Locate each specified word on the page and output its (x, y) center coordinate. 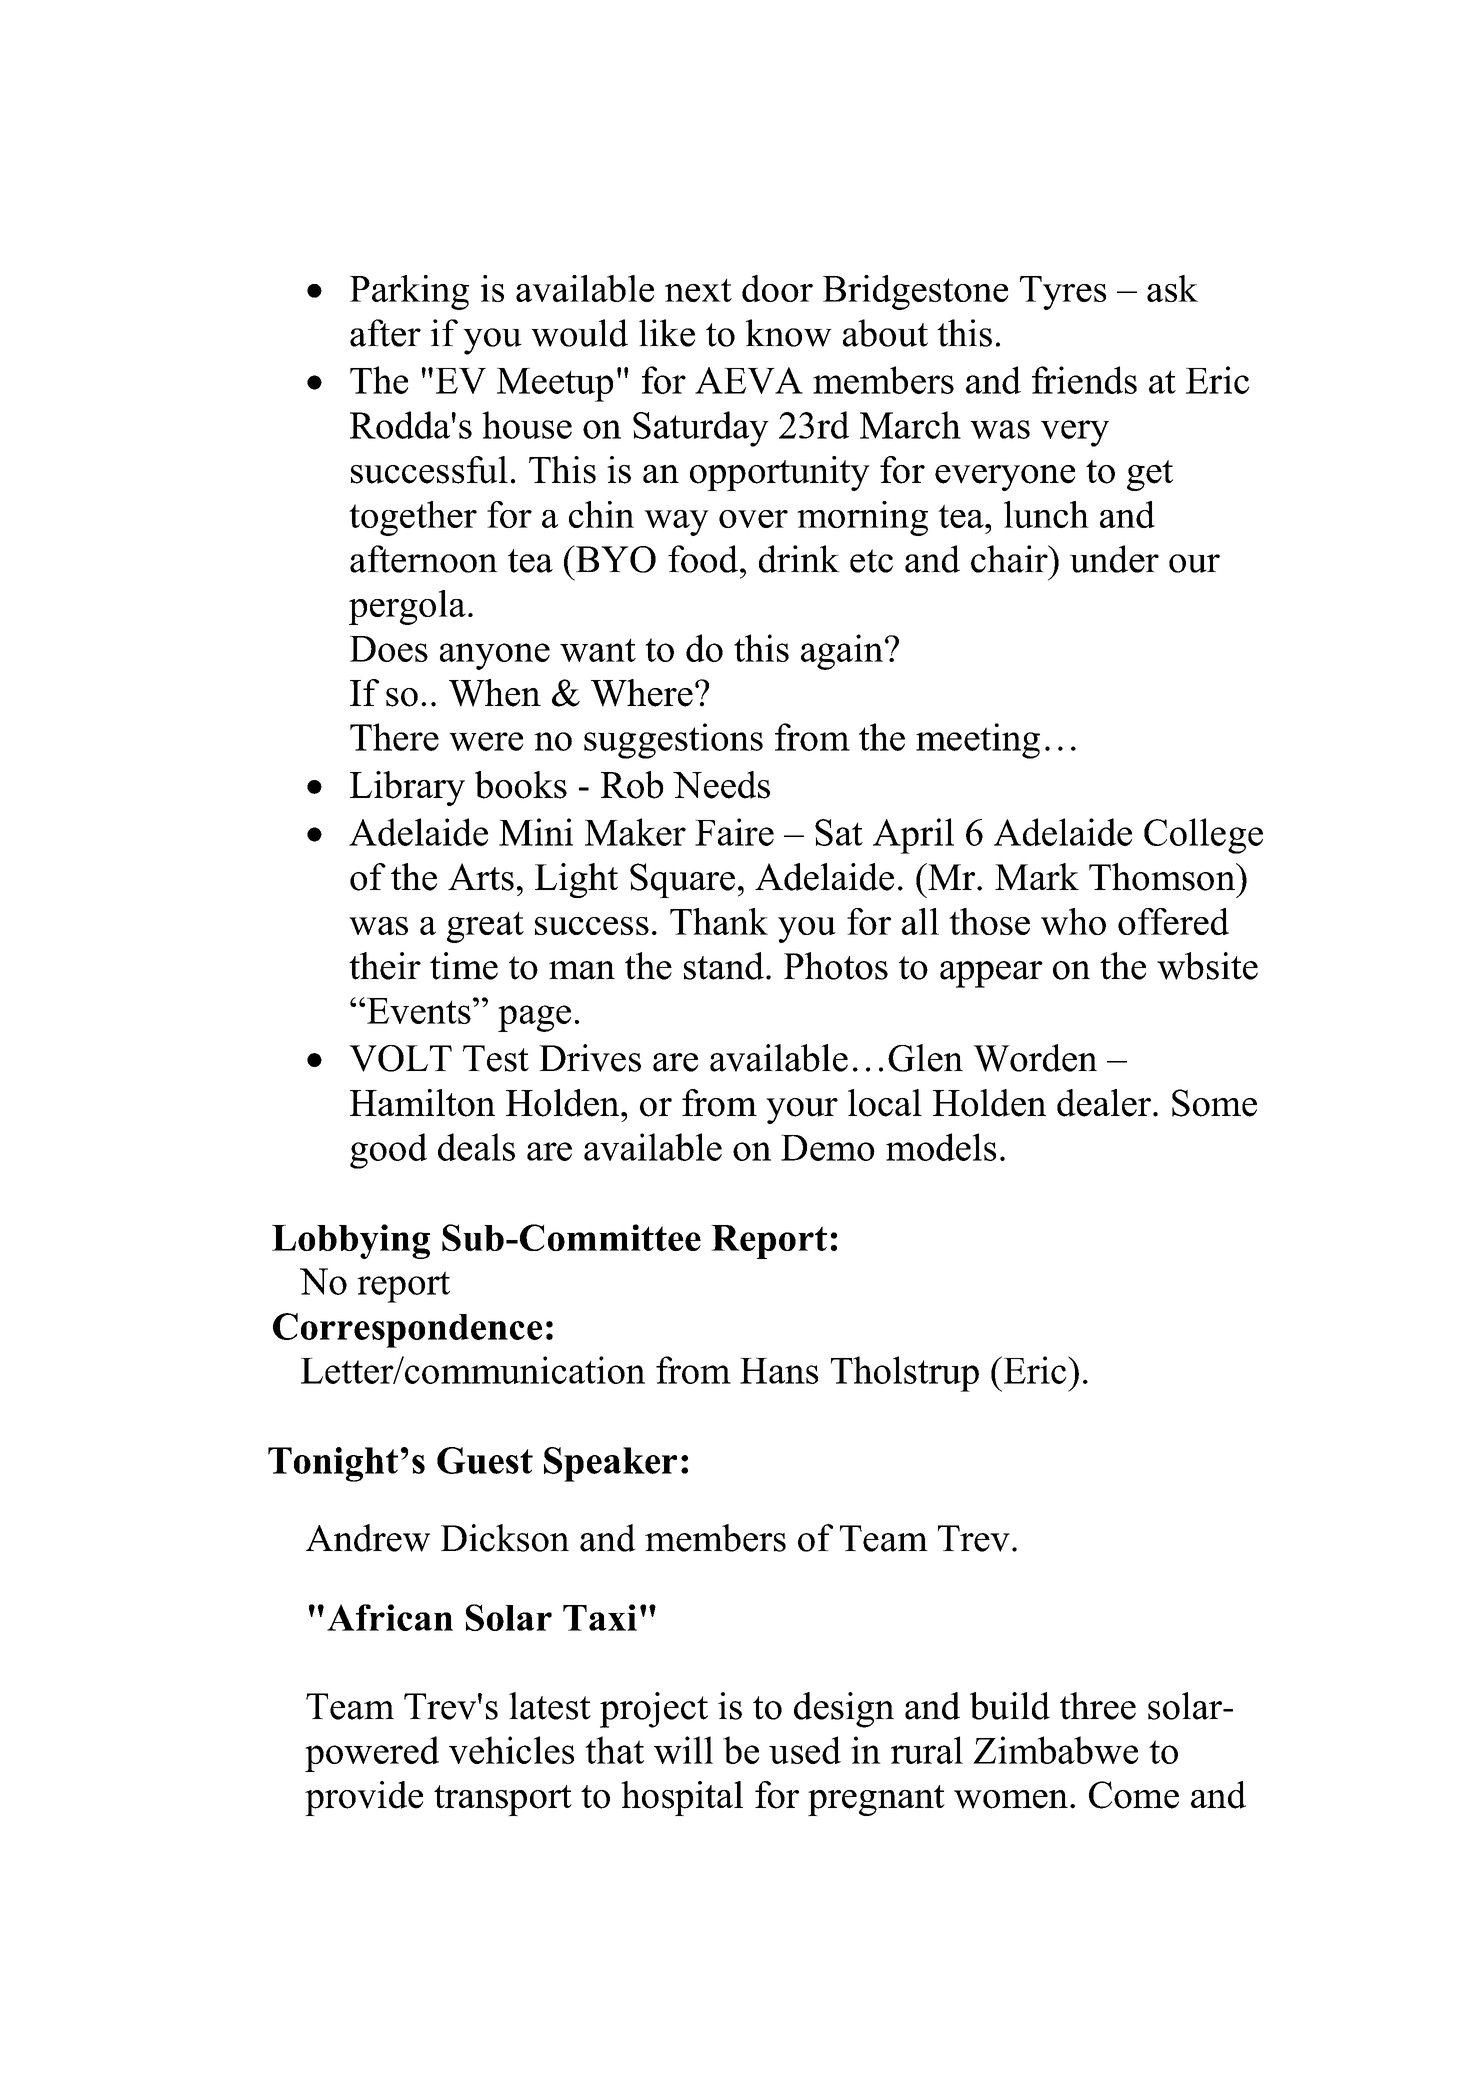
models (941, 1147)
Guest (485, 1460)
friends (1084, 380)
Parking (409, 292)
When (495, 693)
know (789, 333)
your (802, 1111)
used (805, 1750)
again (842, 652)
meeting (978, 741)
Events (419, 1011)
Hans (779, 1371)
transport (503, 1800)
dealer (1104, 1103)
